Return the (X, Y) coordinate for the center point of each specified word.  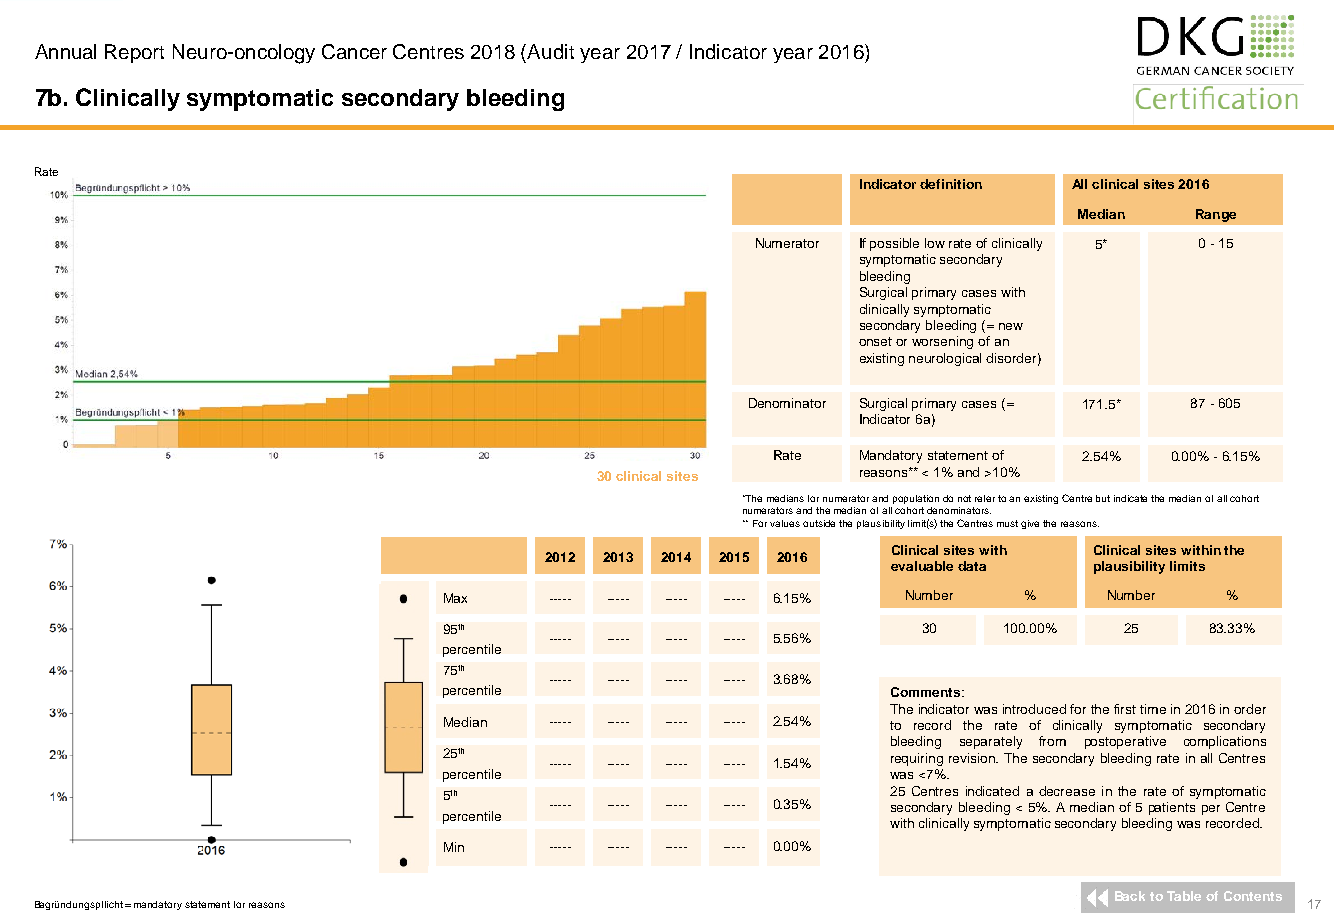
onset (875, 341)
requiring (917, 759)
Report (134, 53)
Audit (550, 51)
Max (455, 598)
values (785, 523)
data (972, 566)
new (1011, 326)
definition (951, 184)
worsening (942, 342)
